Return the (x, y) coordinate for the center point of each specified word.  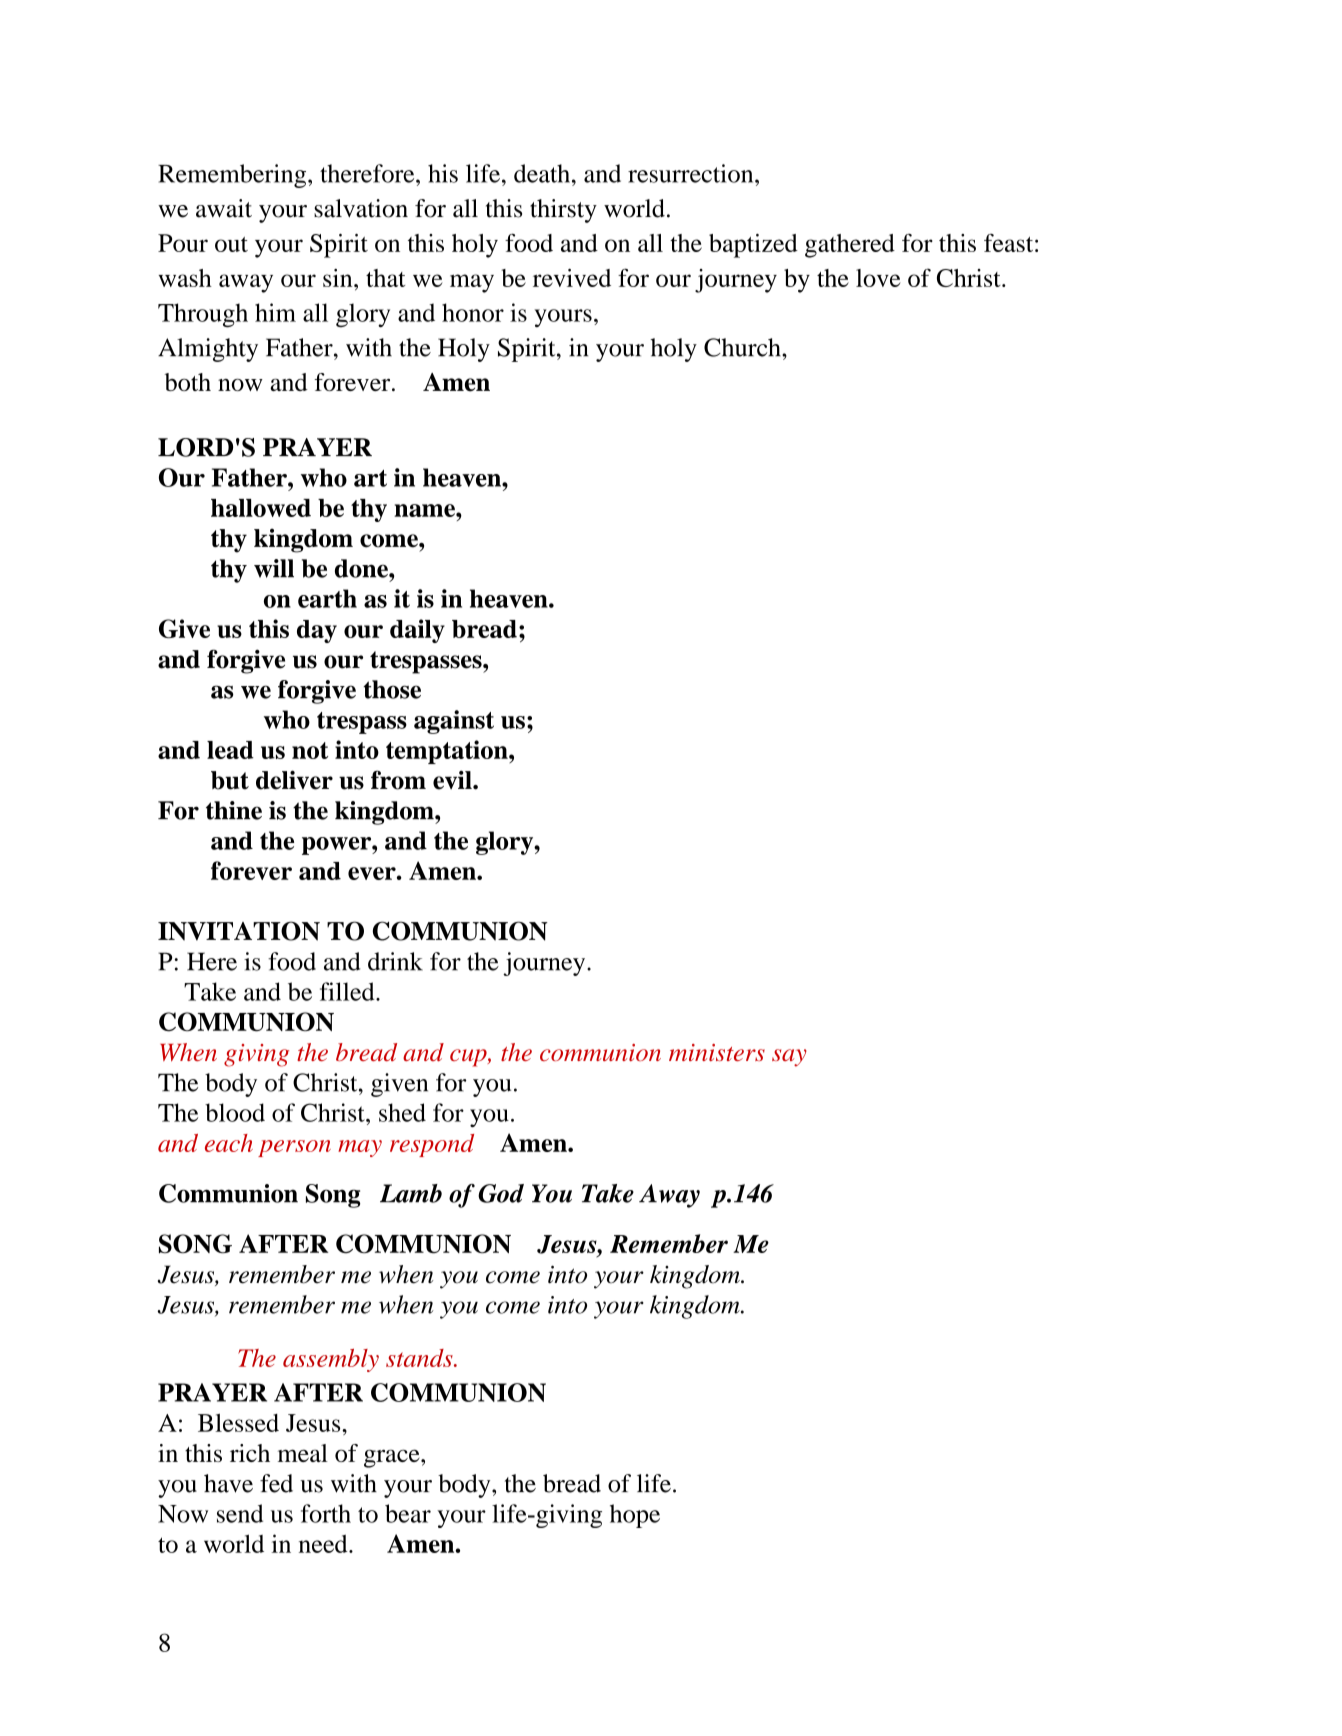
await (224, 208)
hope (635, 1516)
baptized (753, 246)
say (789, 1058)
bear (408, 1513)
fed (276, 1483)
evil (453, 780)
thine (234, 810)
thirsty (563, 211)
